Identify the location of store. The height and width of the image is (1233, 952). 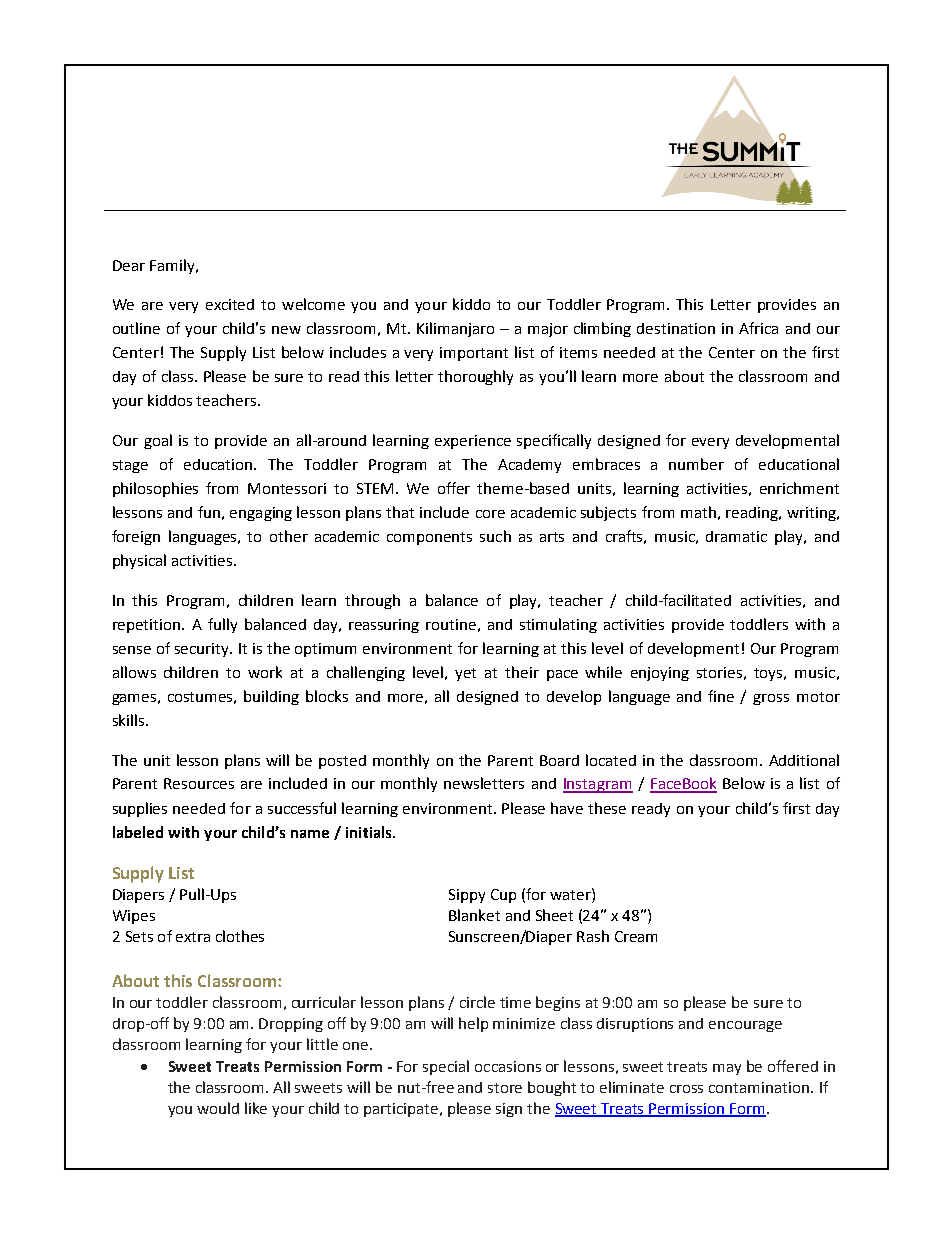
(505, 1088).
